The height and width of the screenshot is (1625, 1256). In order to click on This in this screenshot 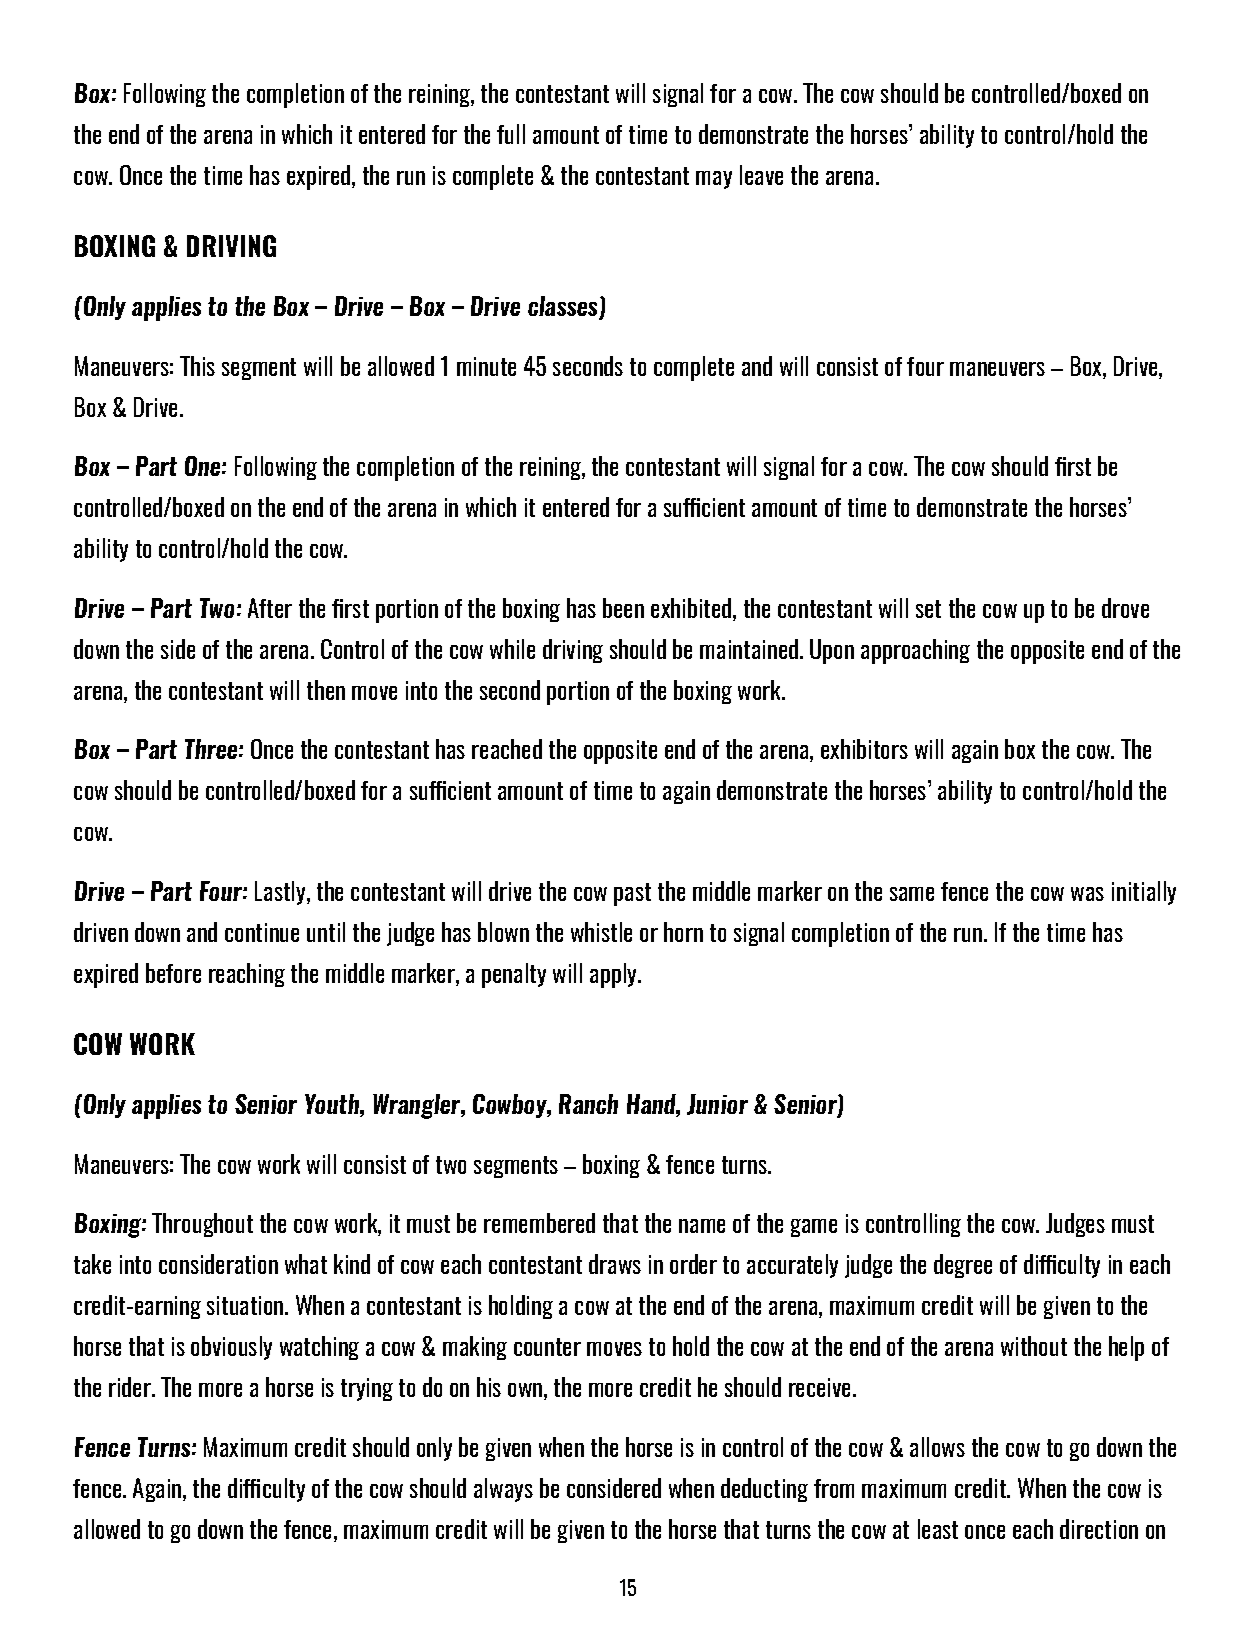, I will do `click(197, 366)`.
